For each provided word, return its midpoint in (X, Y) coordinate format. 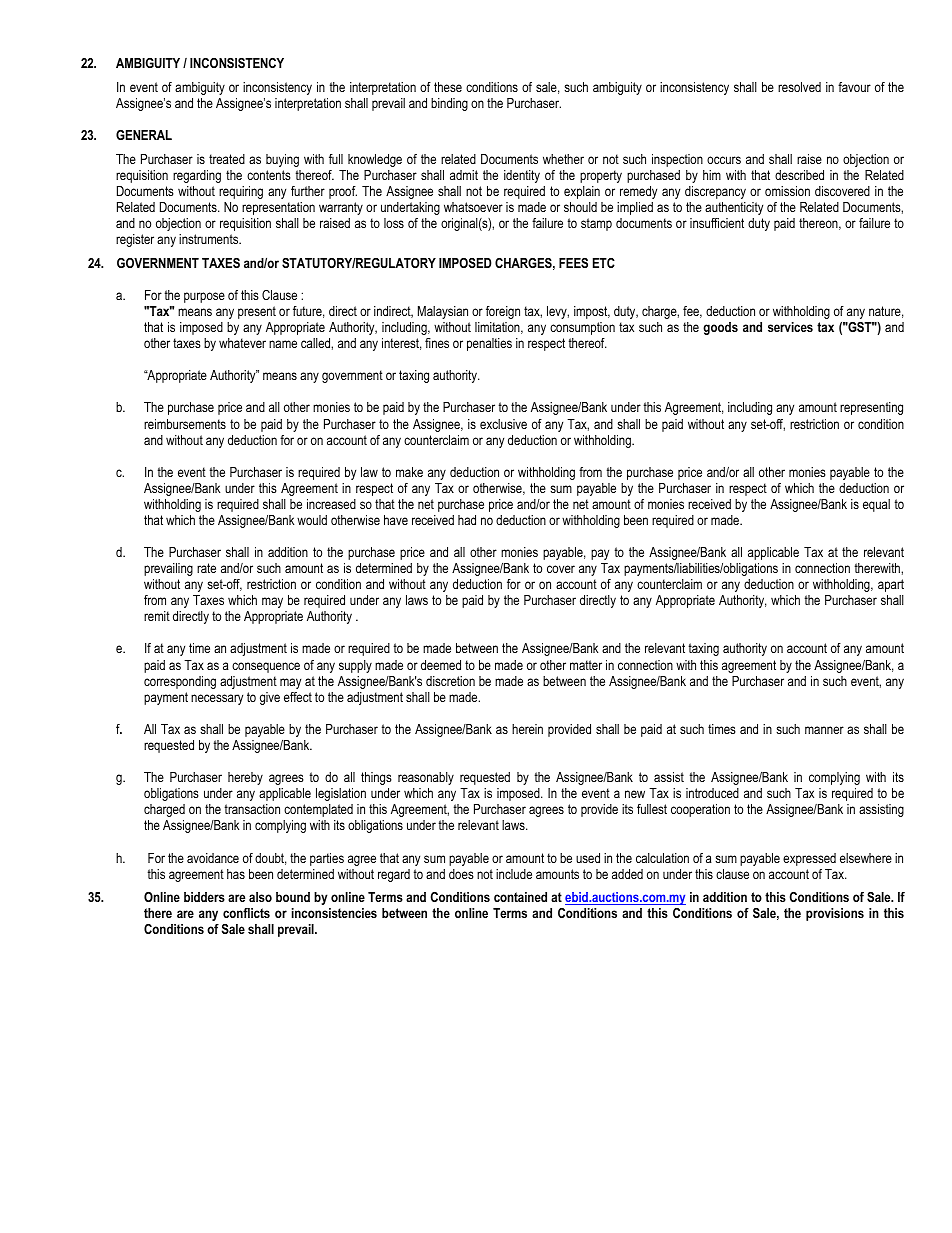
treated (227, 159)
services (790, 327)
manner (824, 730)
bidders (204, 897)
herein (527, 729)
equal (876, 505)
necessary (217, 699)
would (312, 520)
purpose (204, 297)
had (467, 520)
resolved (799, 87)
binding (449, 104)
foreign (503, 312)
